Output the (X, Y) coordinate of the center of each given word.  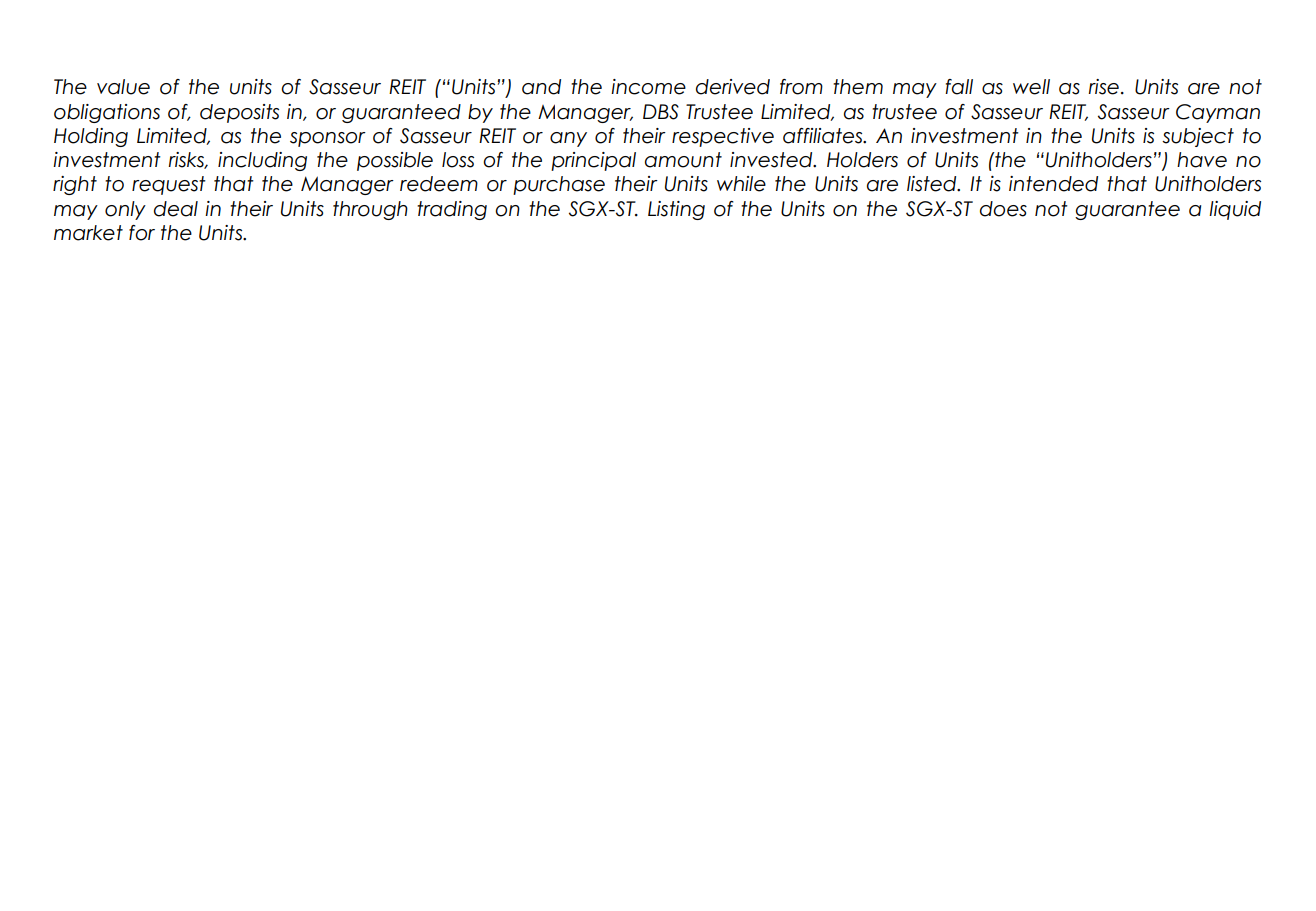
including (262, 161)
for (142, 233)
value (123, 87)
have (1202, 160)
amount (683, 160)
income (648, 87)
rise (1104, 87)
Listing (676, 210)
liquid (1235, 210)
